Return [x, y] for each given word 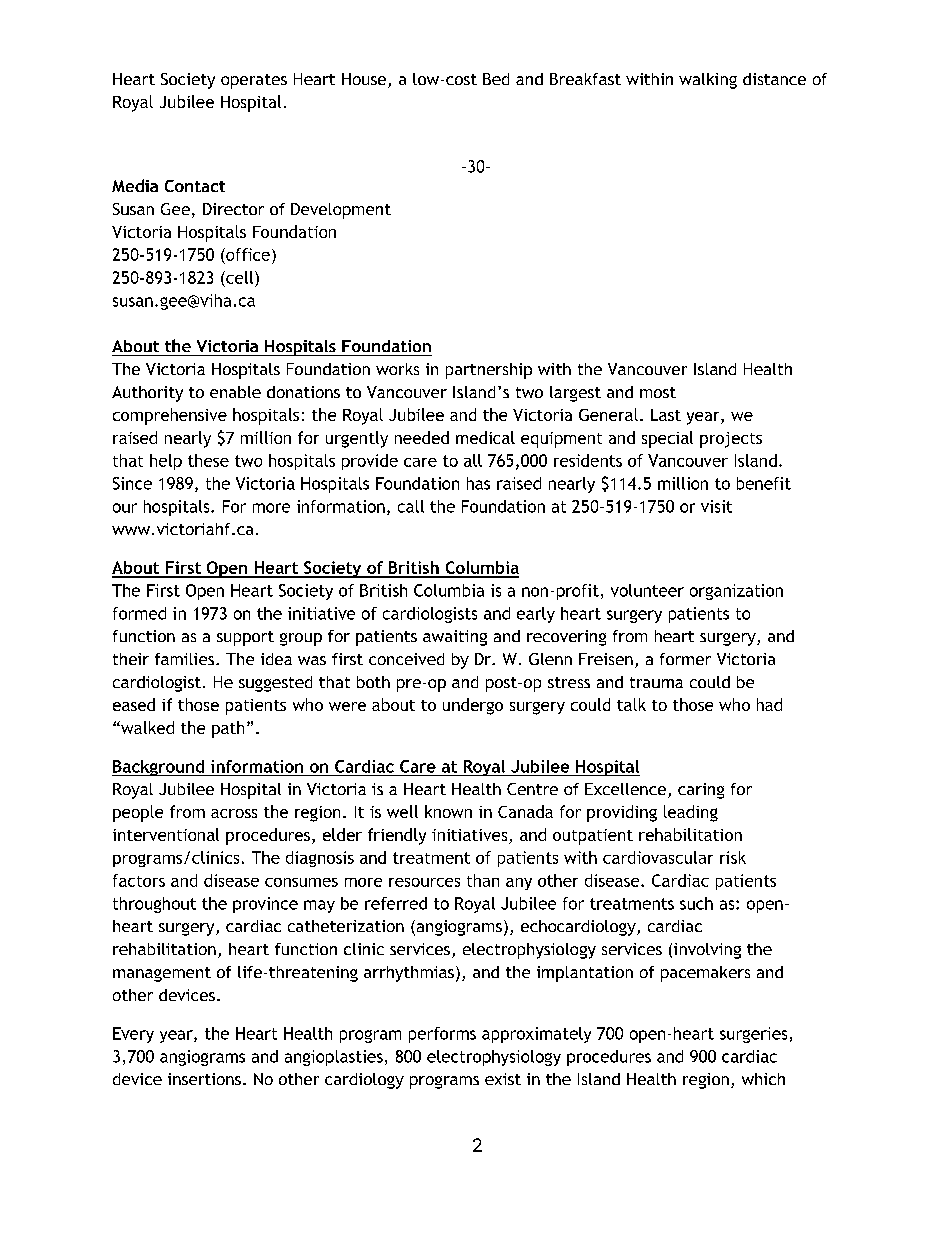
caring [701, 791]
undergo [473, 706]
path [228, 729]
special [667, 439]
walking [708, 81]
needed [422, 437]
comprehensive [170, 416]
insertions [204, 1079]
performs [442, 1035]
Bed [496, 79]
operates [254, 81]
